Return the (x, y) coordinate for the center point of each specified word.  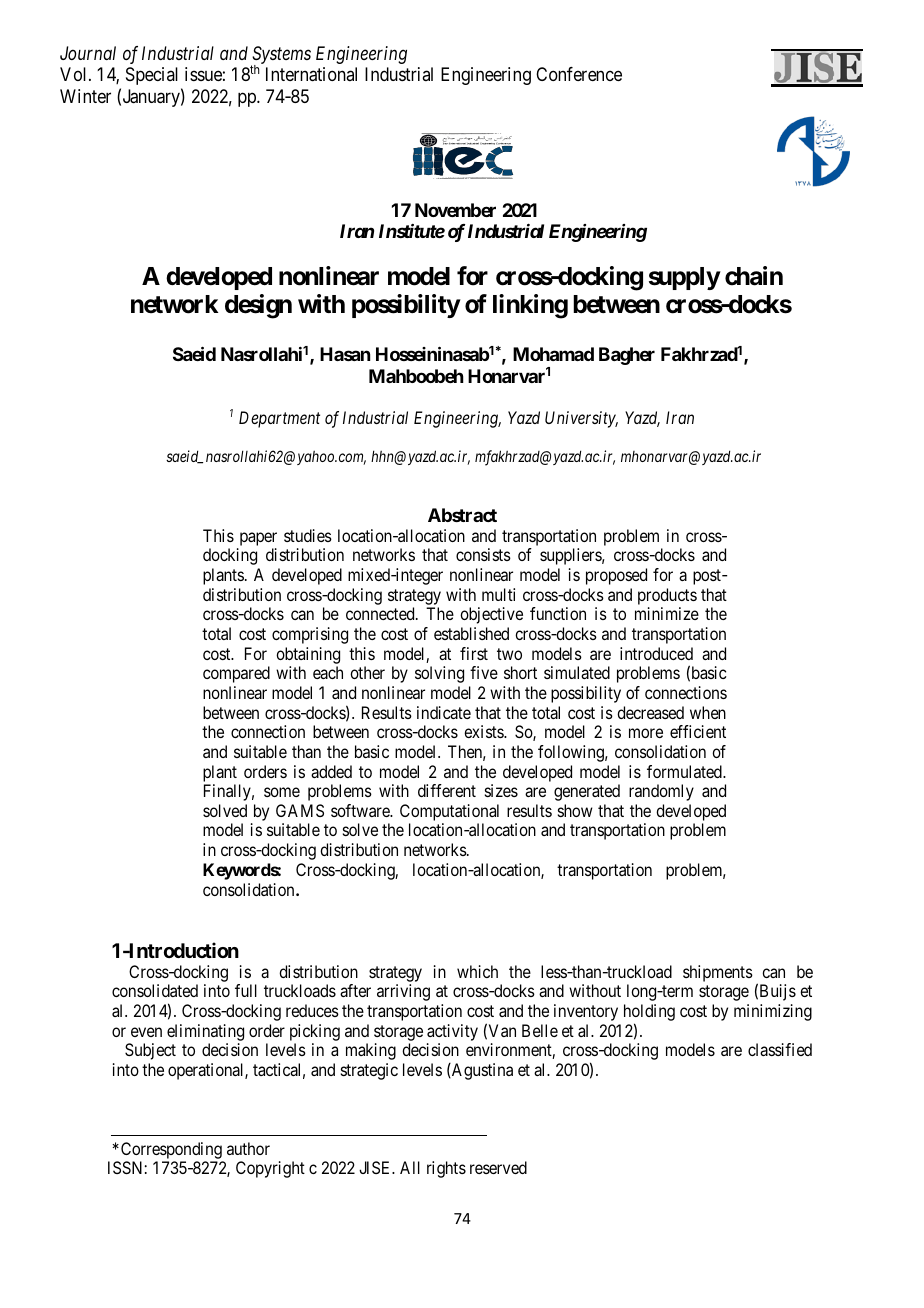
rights (446, 1169)
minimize (667, 613)
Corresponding (171, 1150)
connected (381, 613)
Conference (579, 74)
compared (236, 674)
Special (152, 76)
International (311, 74)
